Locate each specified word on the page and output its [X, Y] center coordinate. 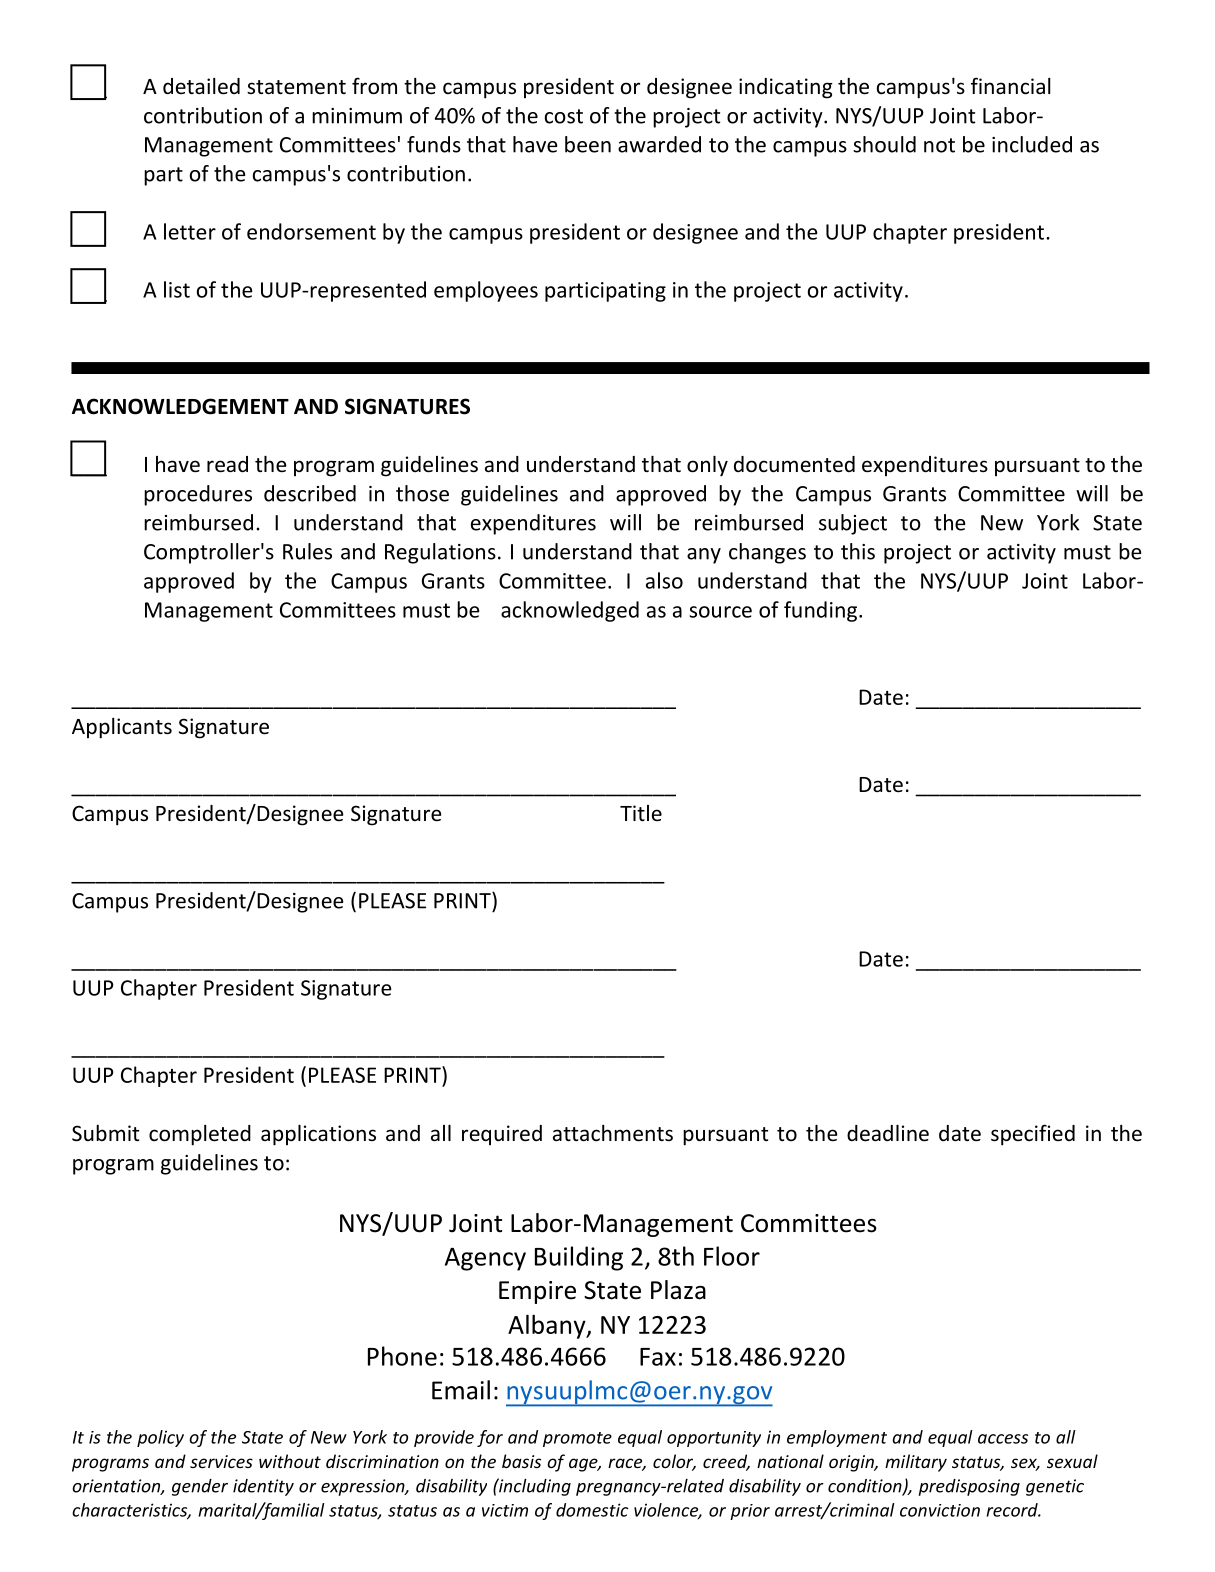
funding [822, 611]
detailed [201, 86]
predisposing [969, 1487]
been [588, 144]
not [939, 145]
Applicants [122, 728]
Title [641, 813]
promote [577, 1439]
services [221, 1461]
